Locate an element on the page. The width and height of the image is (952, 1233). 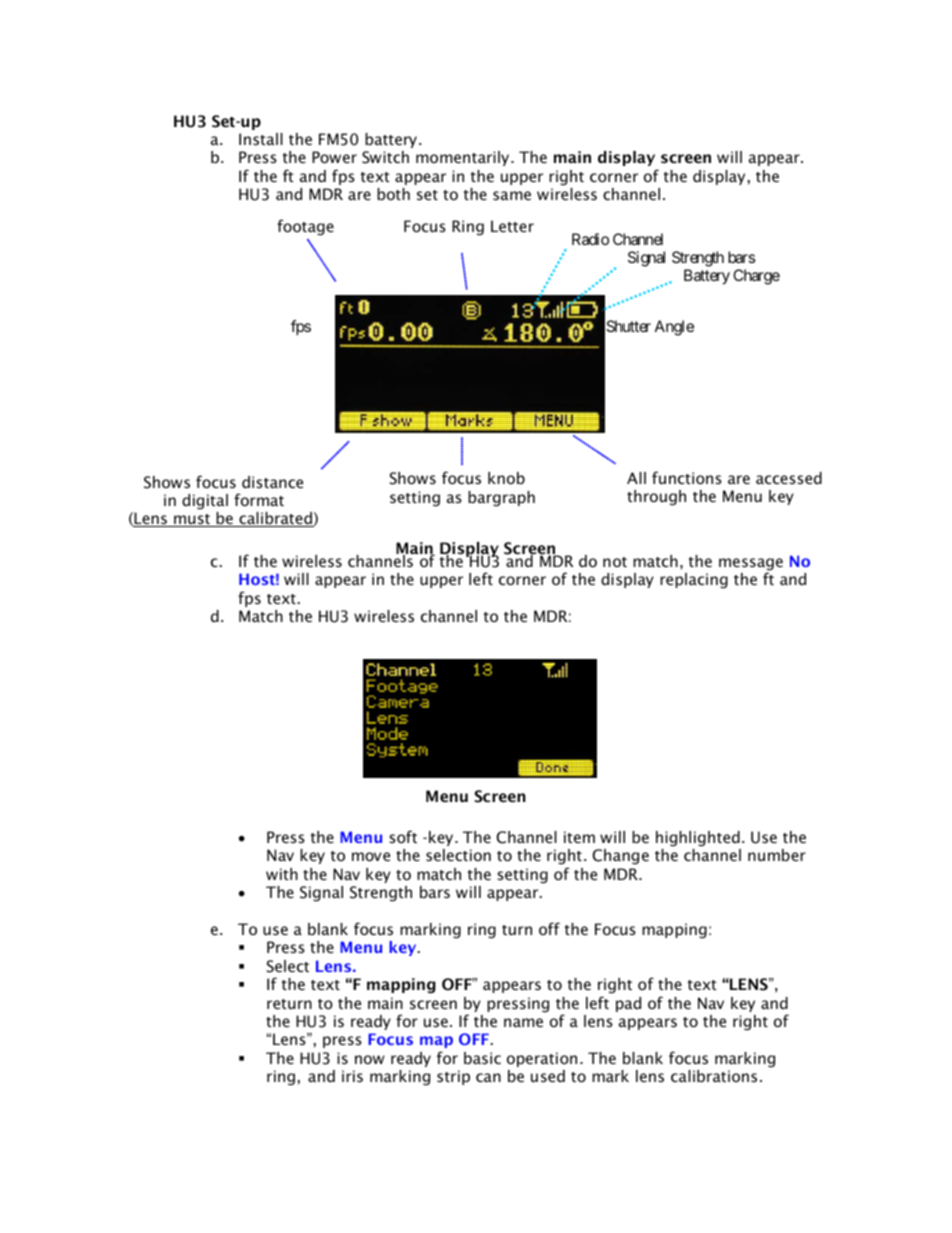
calibrations is located at coordinates (714, 1076).
